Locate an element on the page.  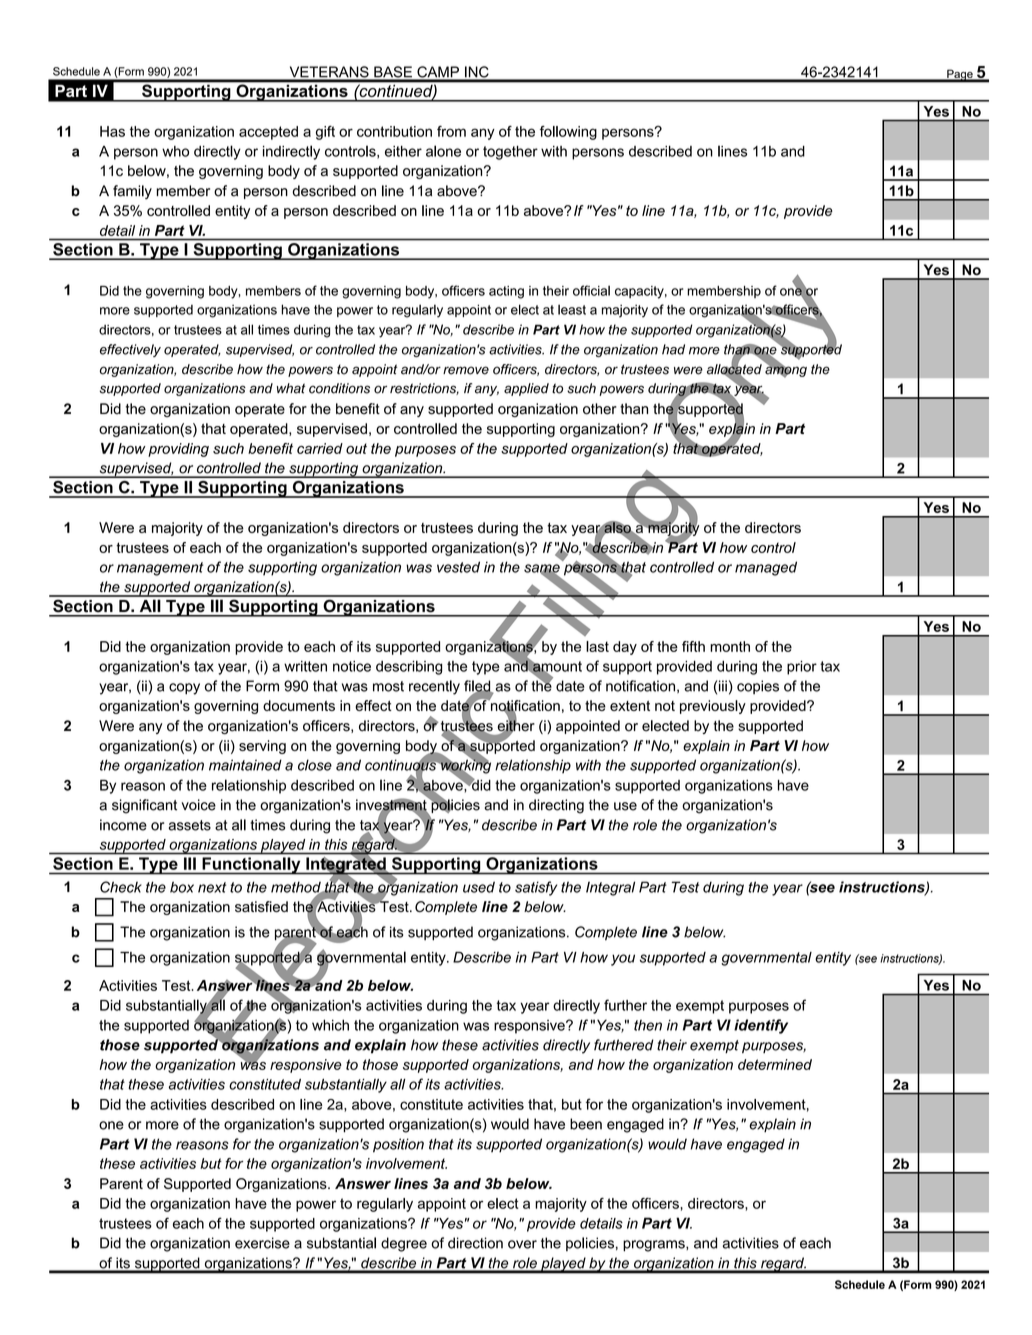
recently is located at coordinates (434, 687).
